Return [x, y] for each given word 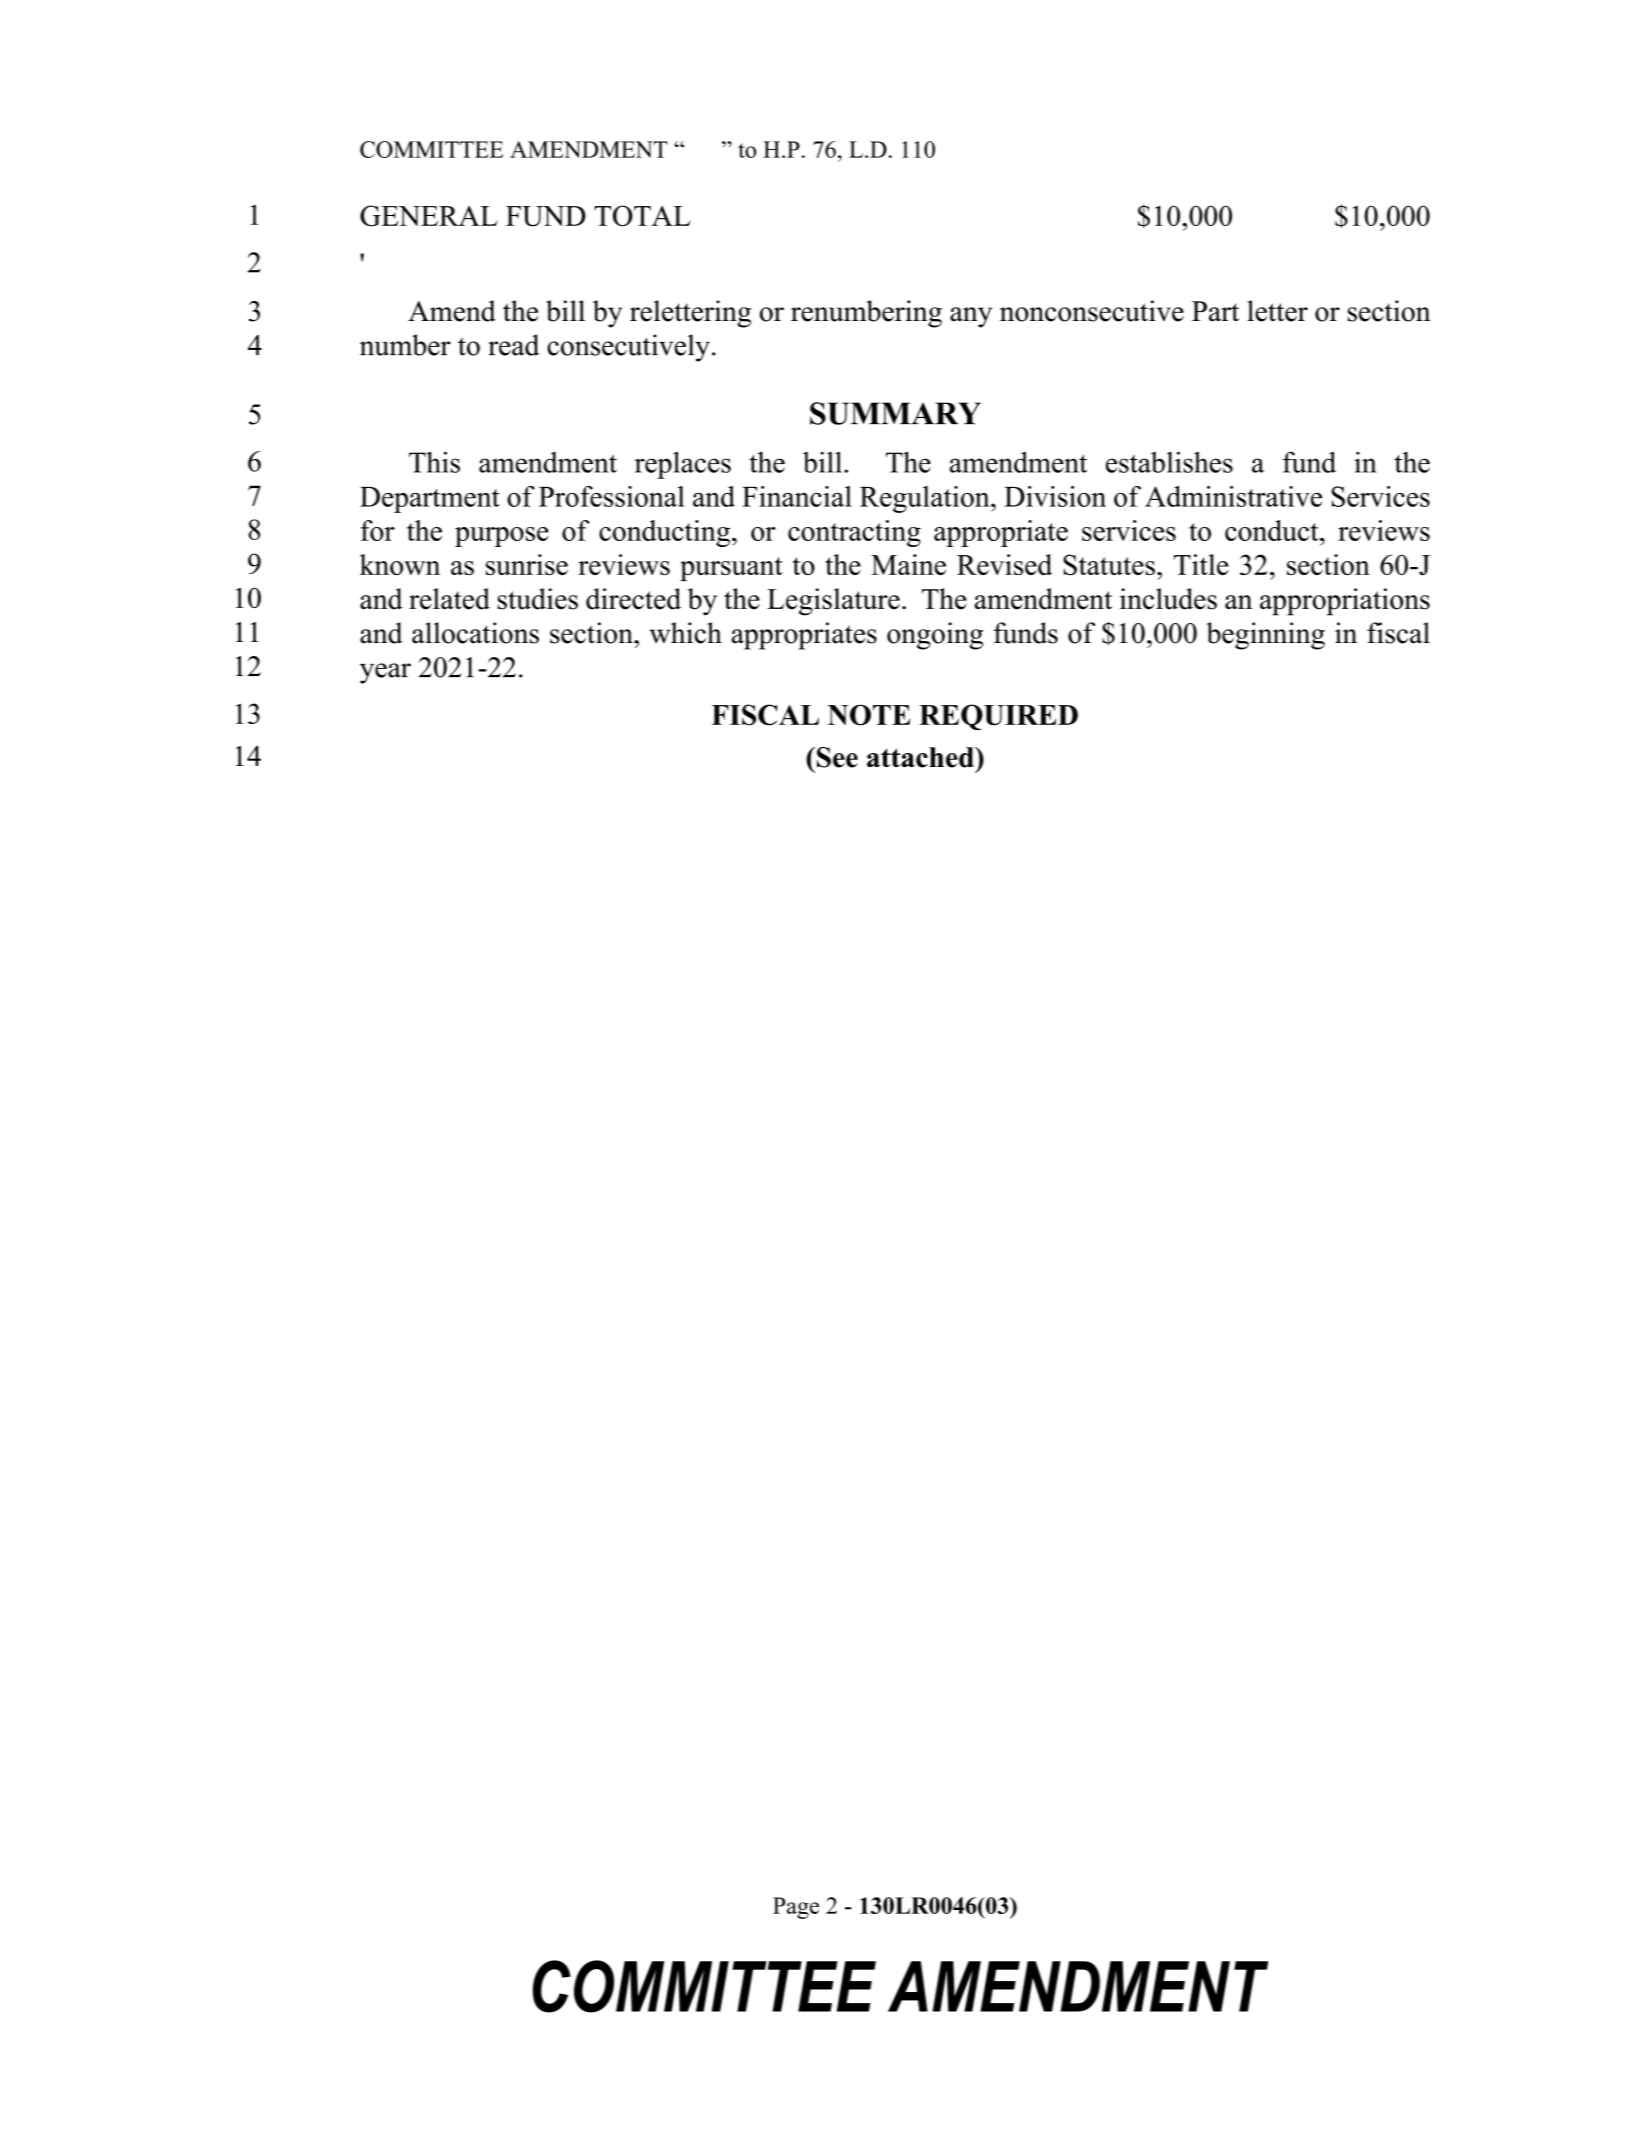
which [686, 633]
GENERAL [429, 216]
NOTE [869, 715]
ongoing [935, 636]
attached [921, 757]
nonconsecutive [1092, 311]
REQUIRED [998, 717]
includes [1168, 599]
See [837, 757]
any [971, 317]
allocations [475, 633]
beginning [1265, 636]
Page [796, 1908]
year [385, 673]
